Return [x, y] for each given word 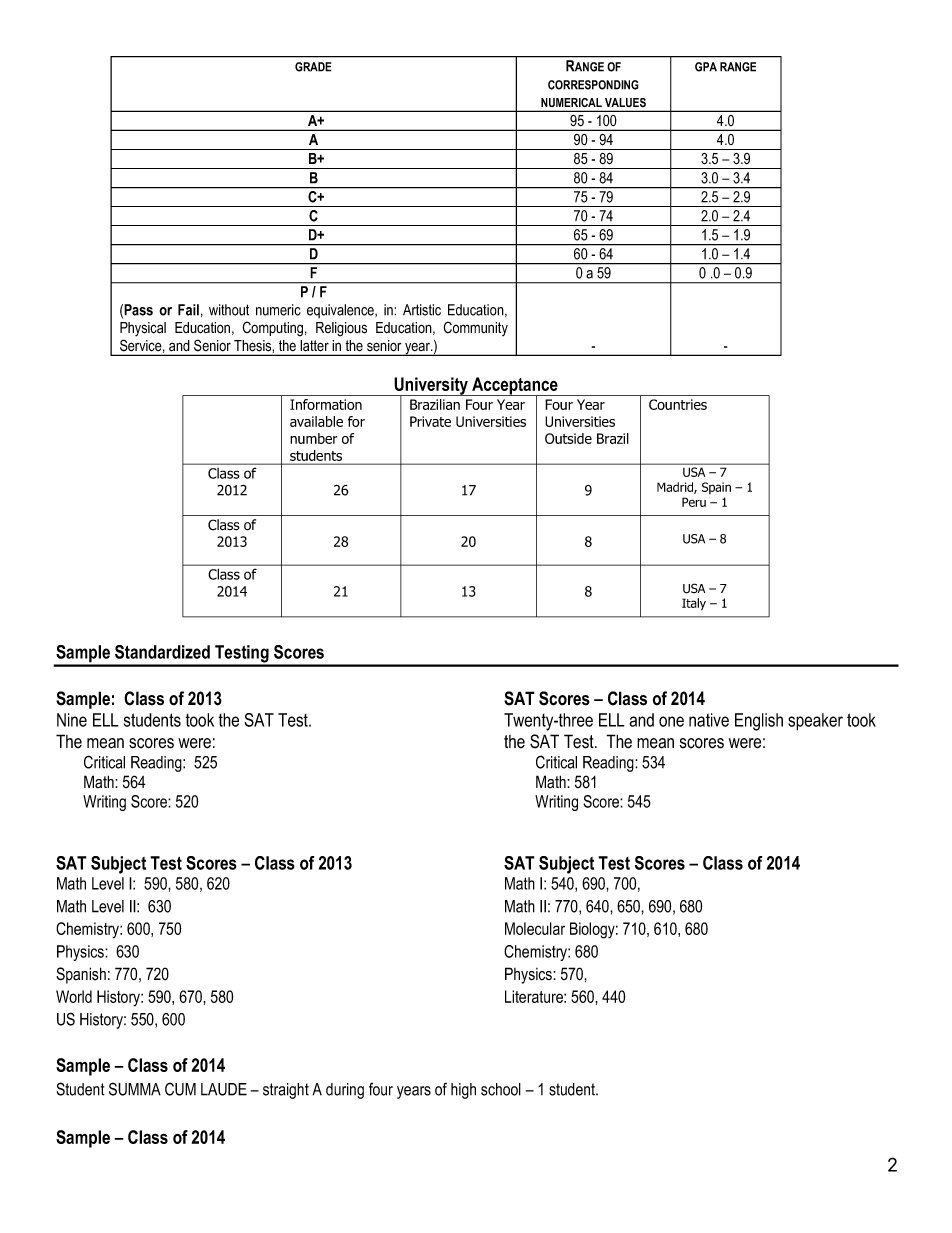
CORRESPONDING [593, 85]
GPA [706, 67]
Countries [678, 404]
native [709, 720]
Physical [143, 329]
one [671, 721]
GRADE [313, 67]
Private [430, 421]
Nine [72, 720]
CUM [180, 1089]
